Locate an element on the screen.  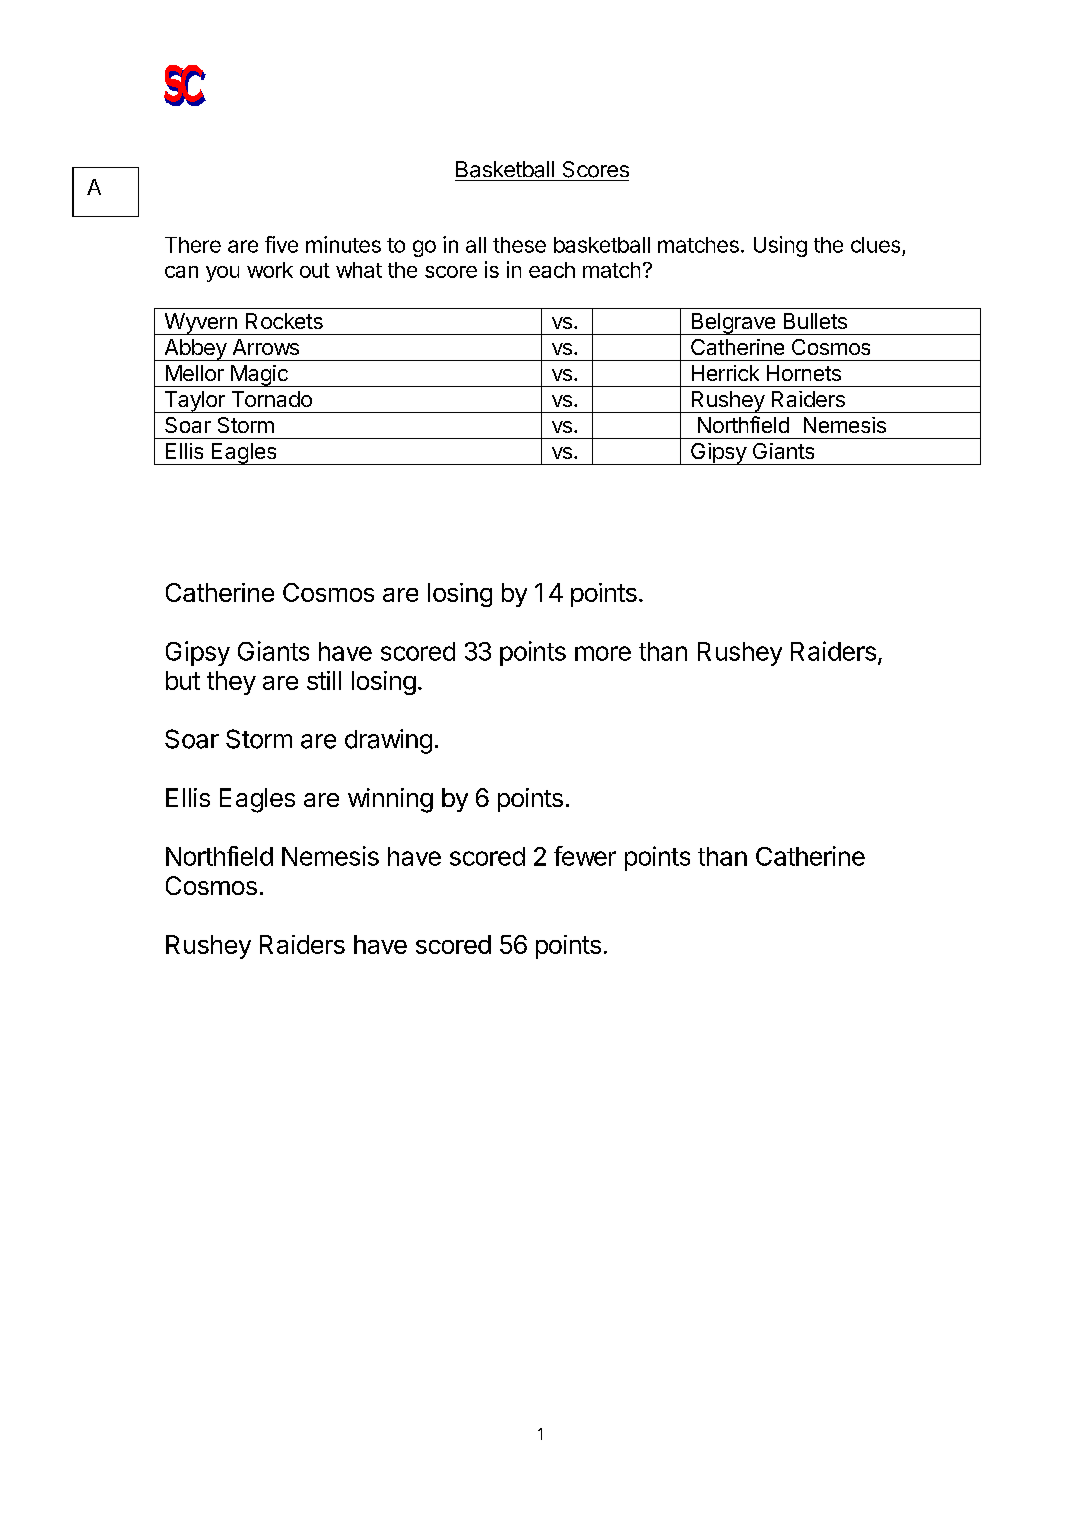
Magic is located at coordinates (259, 376).
